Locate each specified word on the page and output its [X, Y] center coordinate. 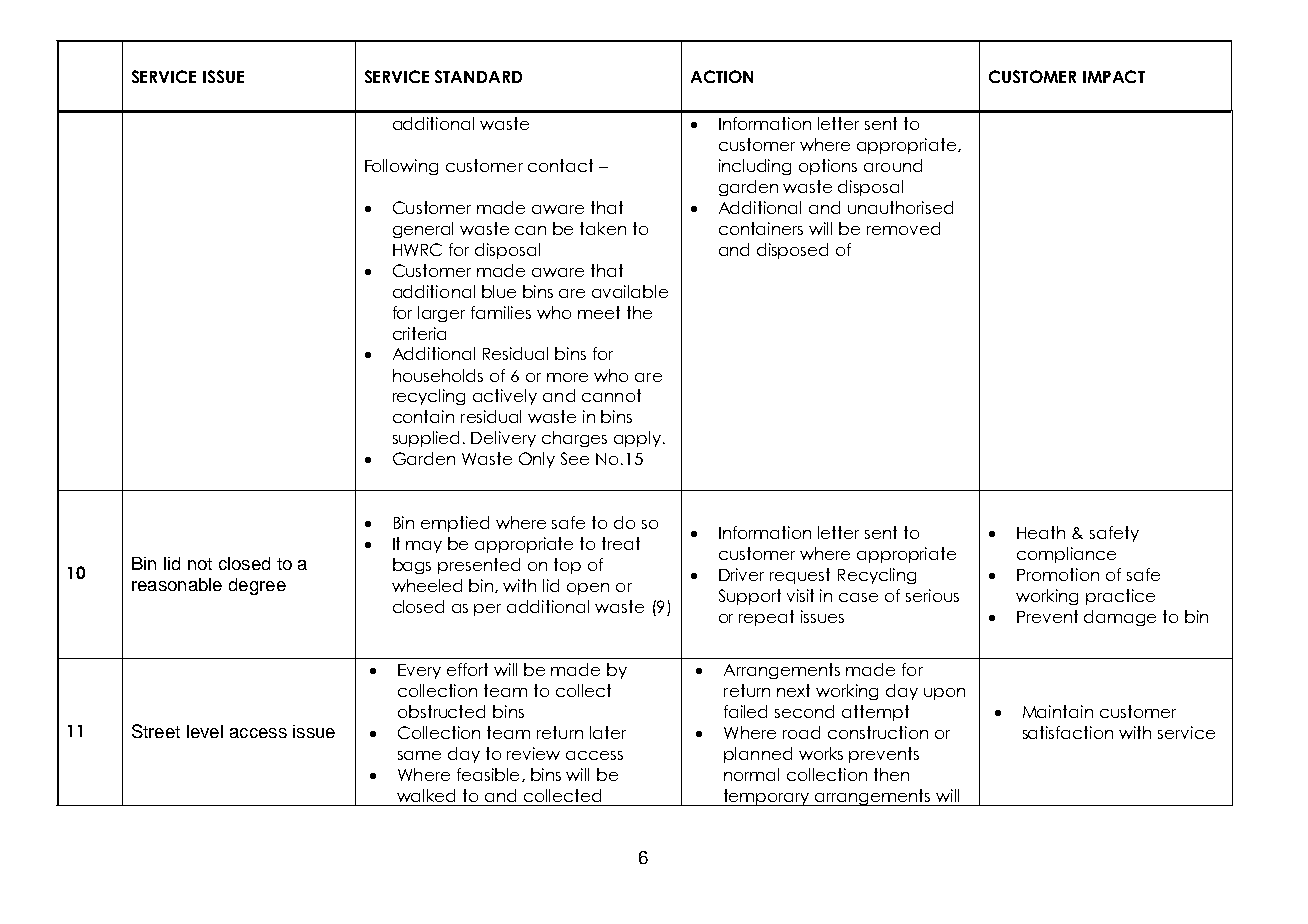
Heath [1041, 532]
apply [639, 439]
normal [751, 774]
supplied [426, 439]
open [588, 589]
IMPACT [1114, 76]
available [630, 291]
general [423, 230]
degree [257, 586]
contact [560, 165]
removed [903, 228]
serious [932, 595]
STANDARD [478, 76]
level [205, 731]
